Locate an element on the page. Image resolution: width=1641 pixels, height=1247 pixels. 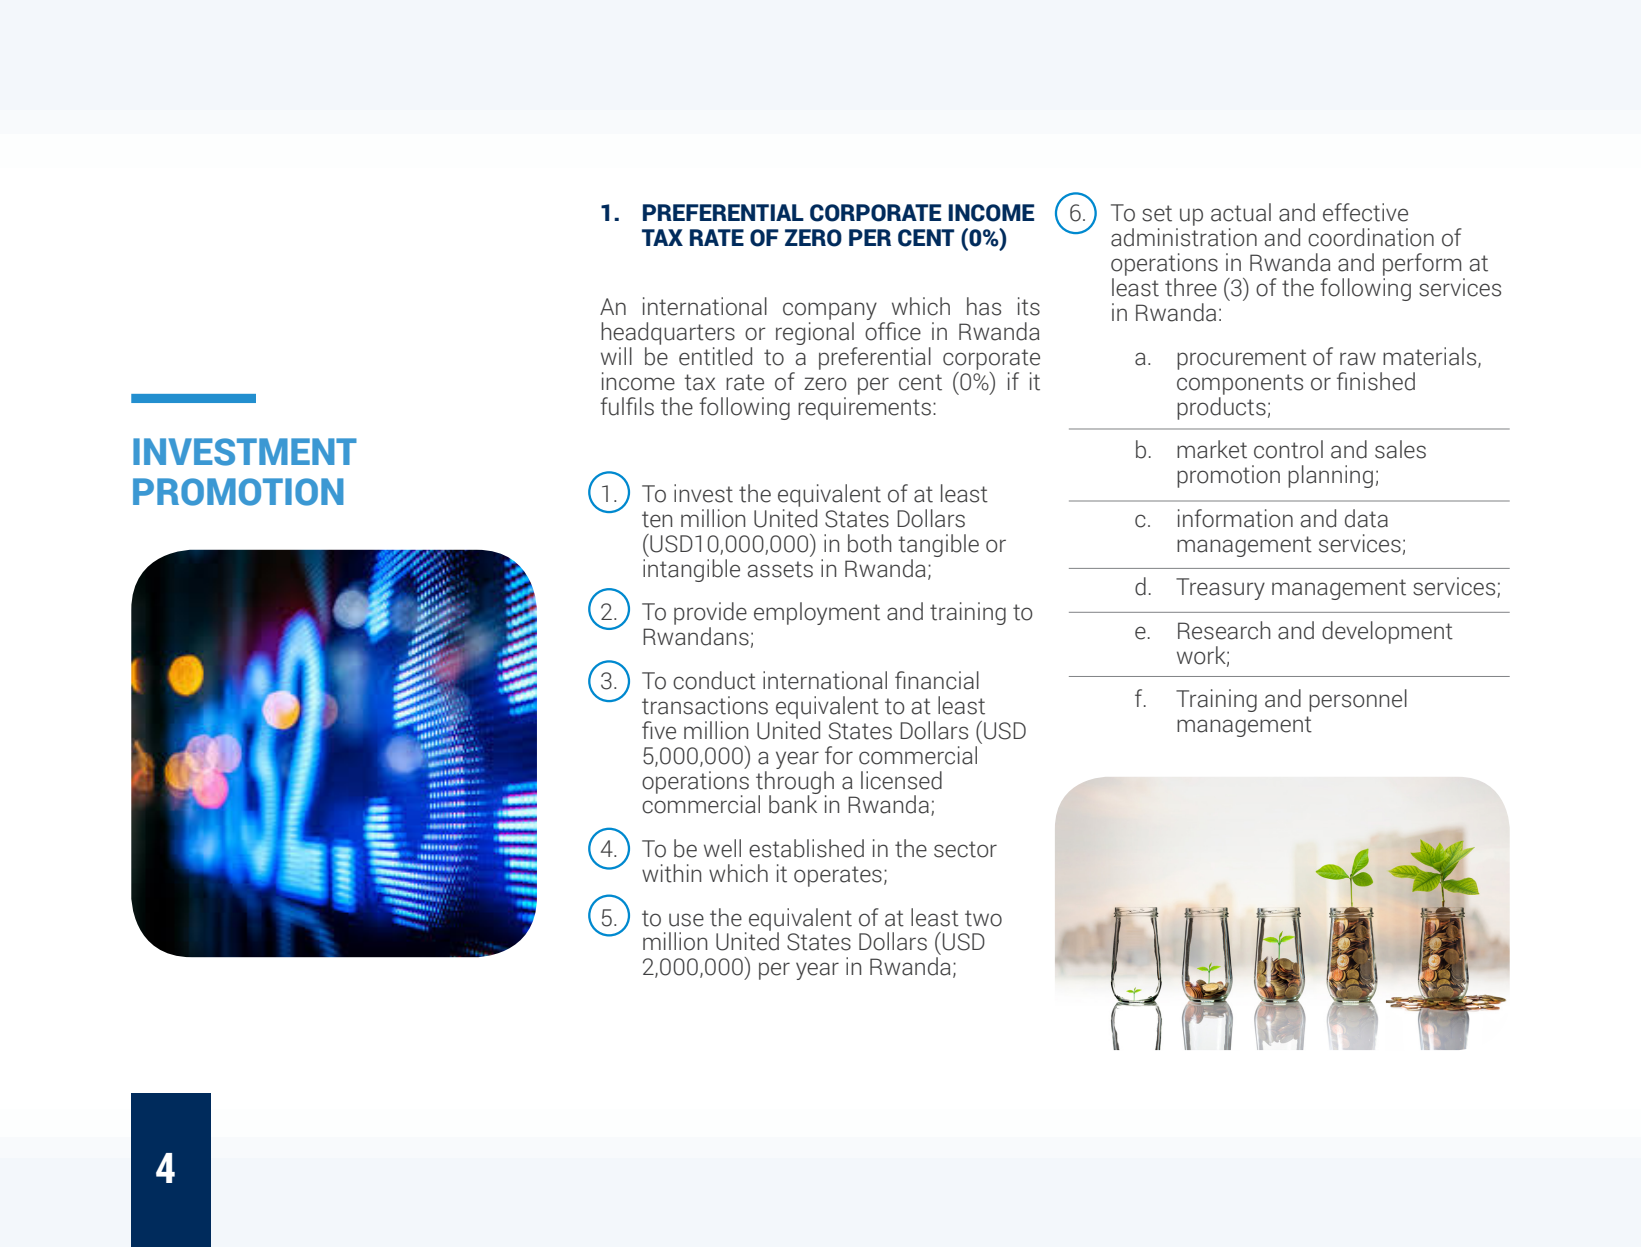
sector is located at coordinates (965, 849).
